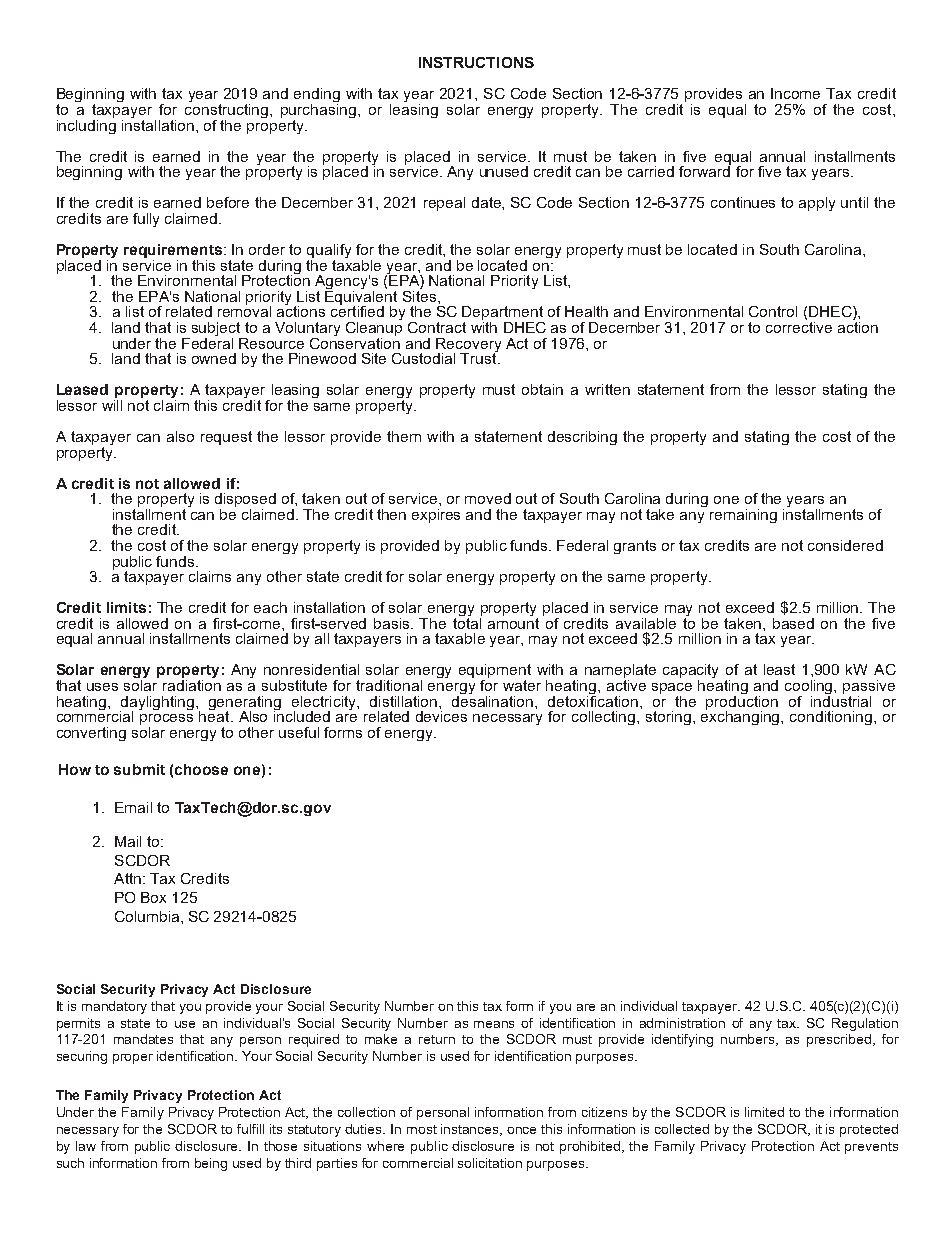 The width and height of the screenshot is (952, 1233). What do you see at coordinates (226, 111) in the screenshot?
I see `constructing` at bounding box center [226, 111].
